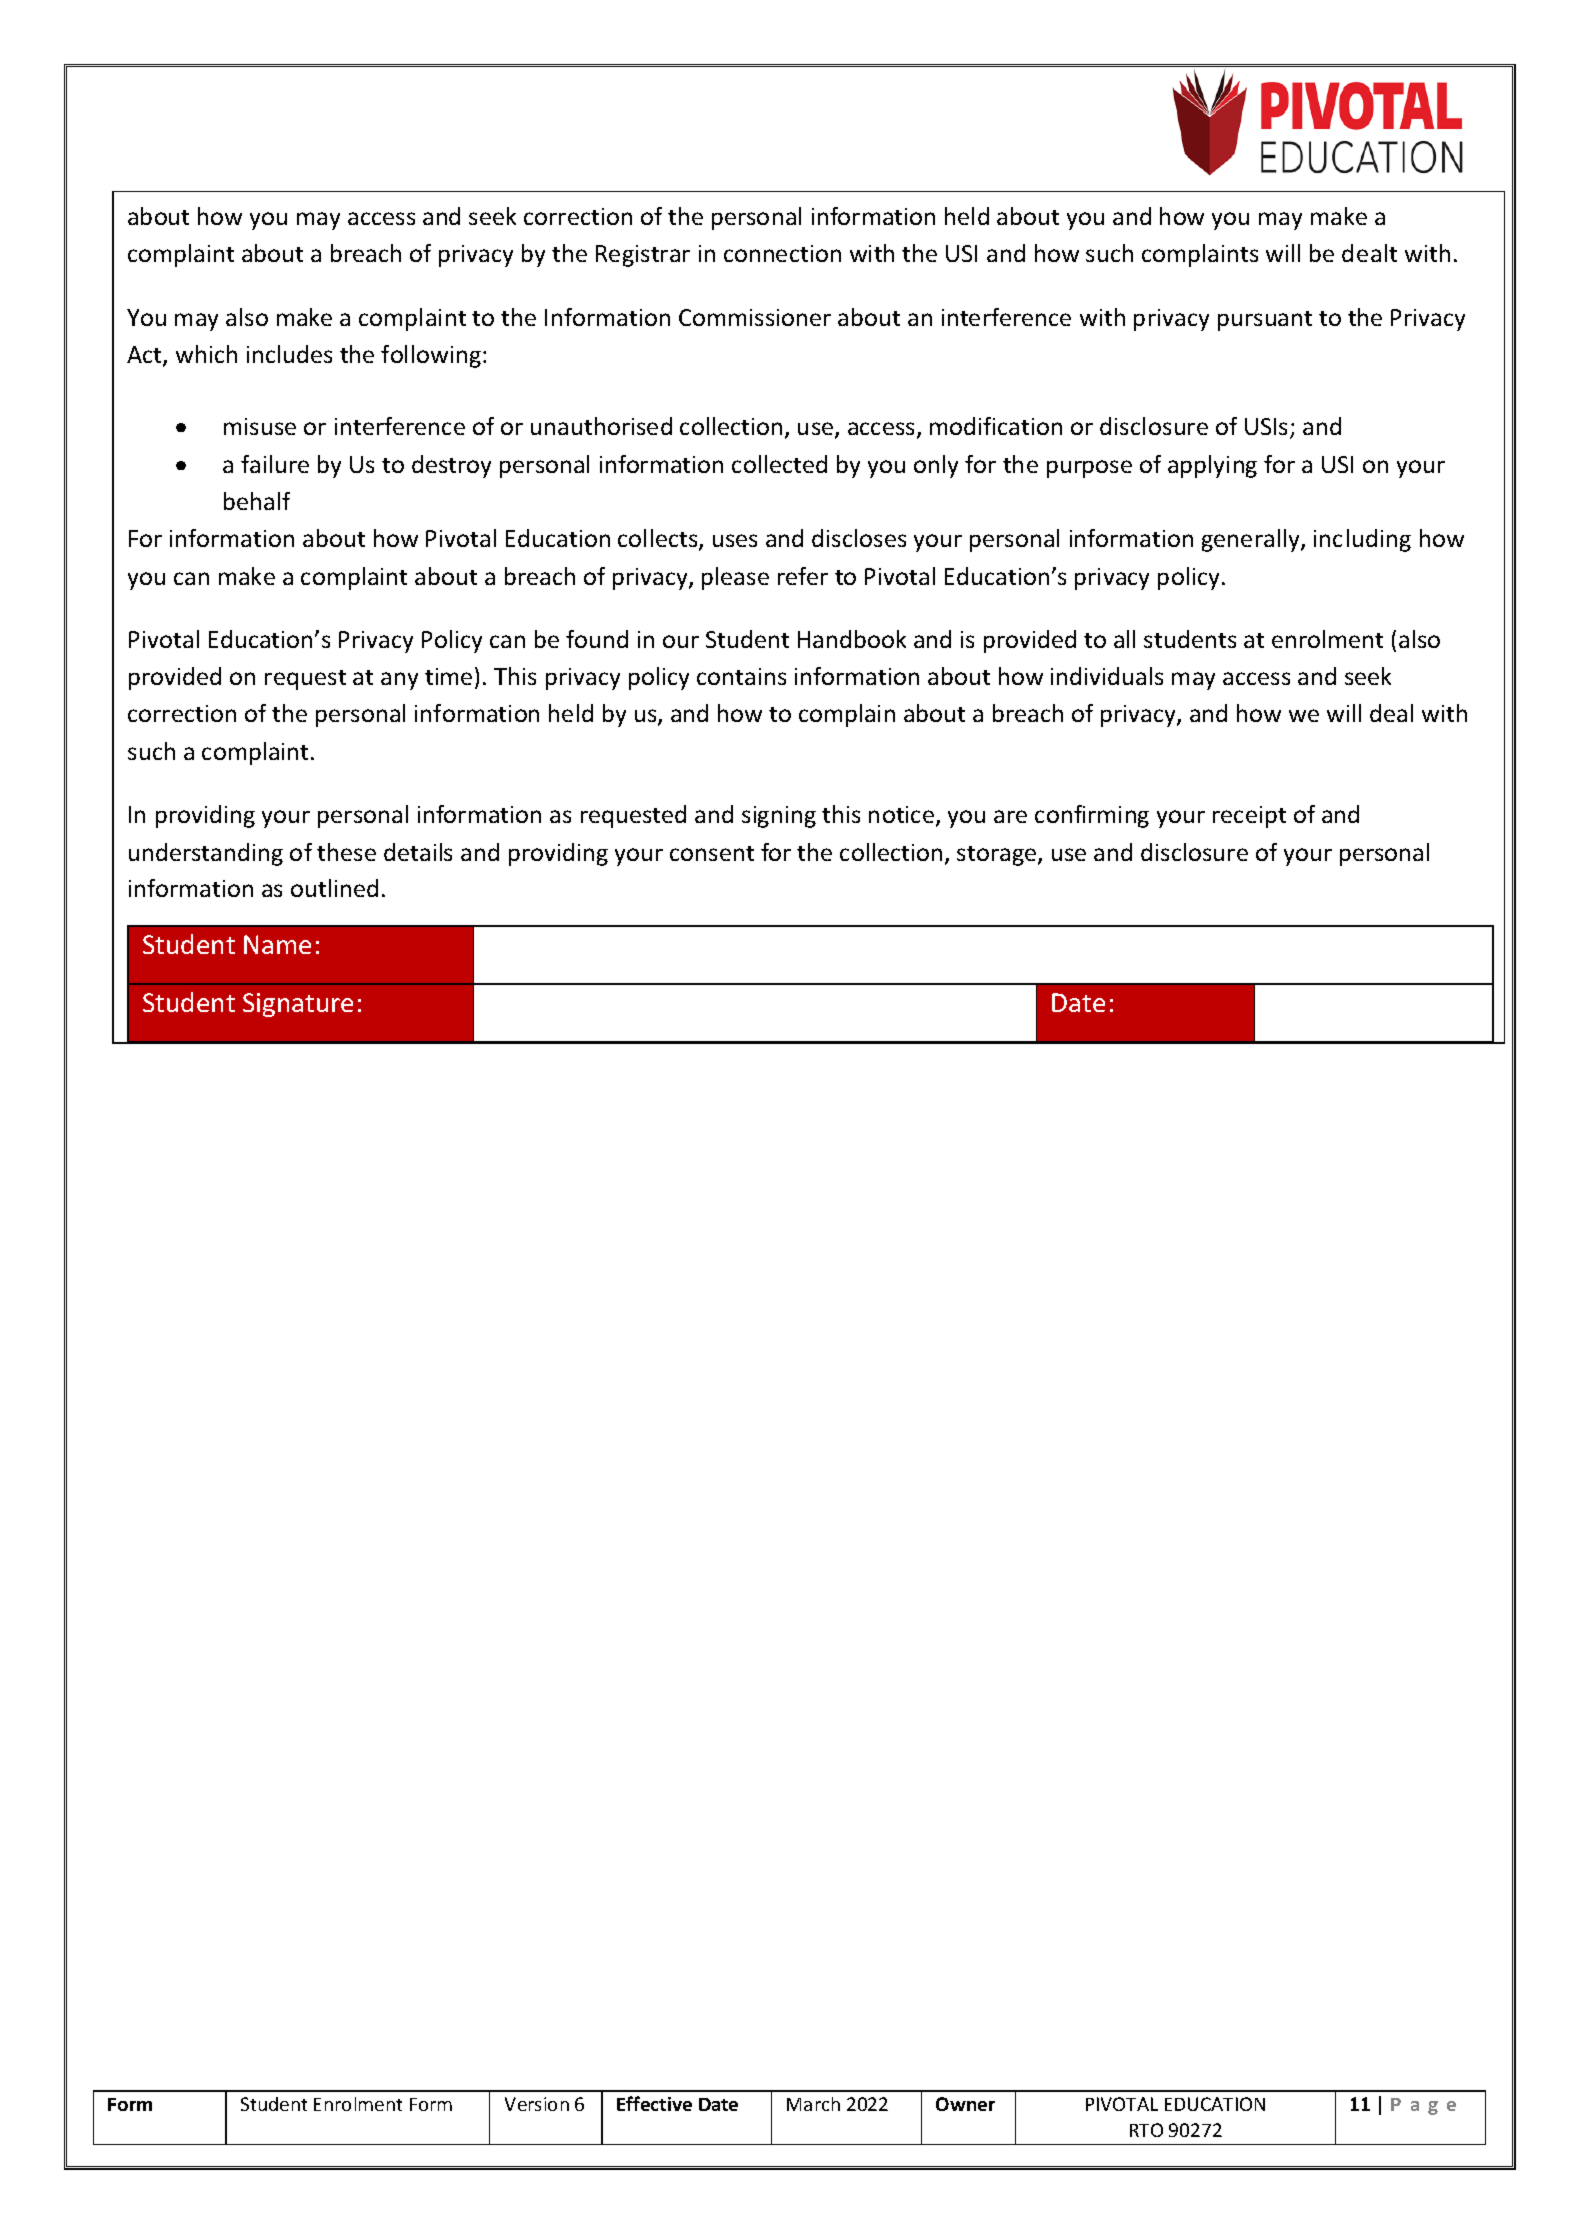  I want to click on Version, so click(537, 2104).
